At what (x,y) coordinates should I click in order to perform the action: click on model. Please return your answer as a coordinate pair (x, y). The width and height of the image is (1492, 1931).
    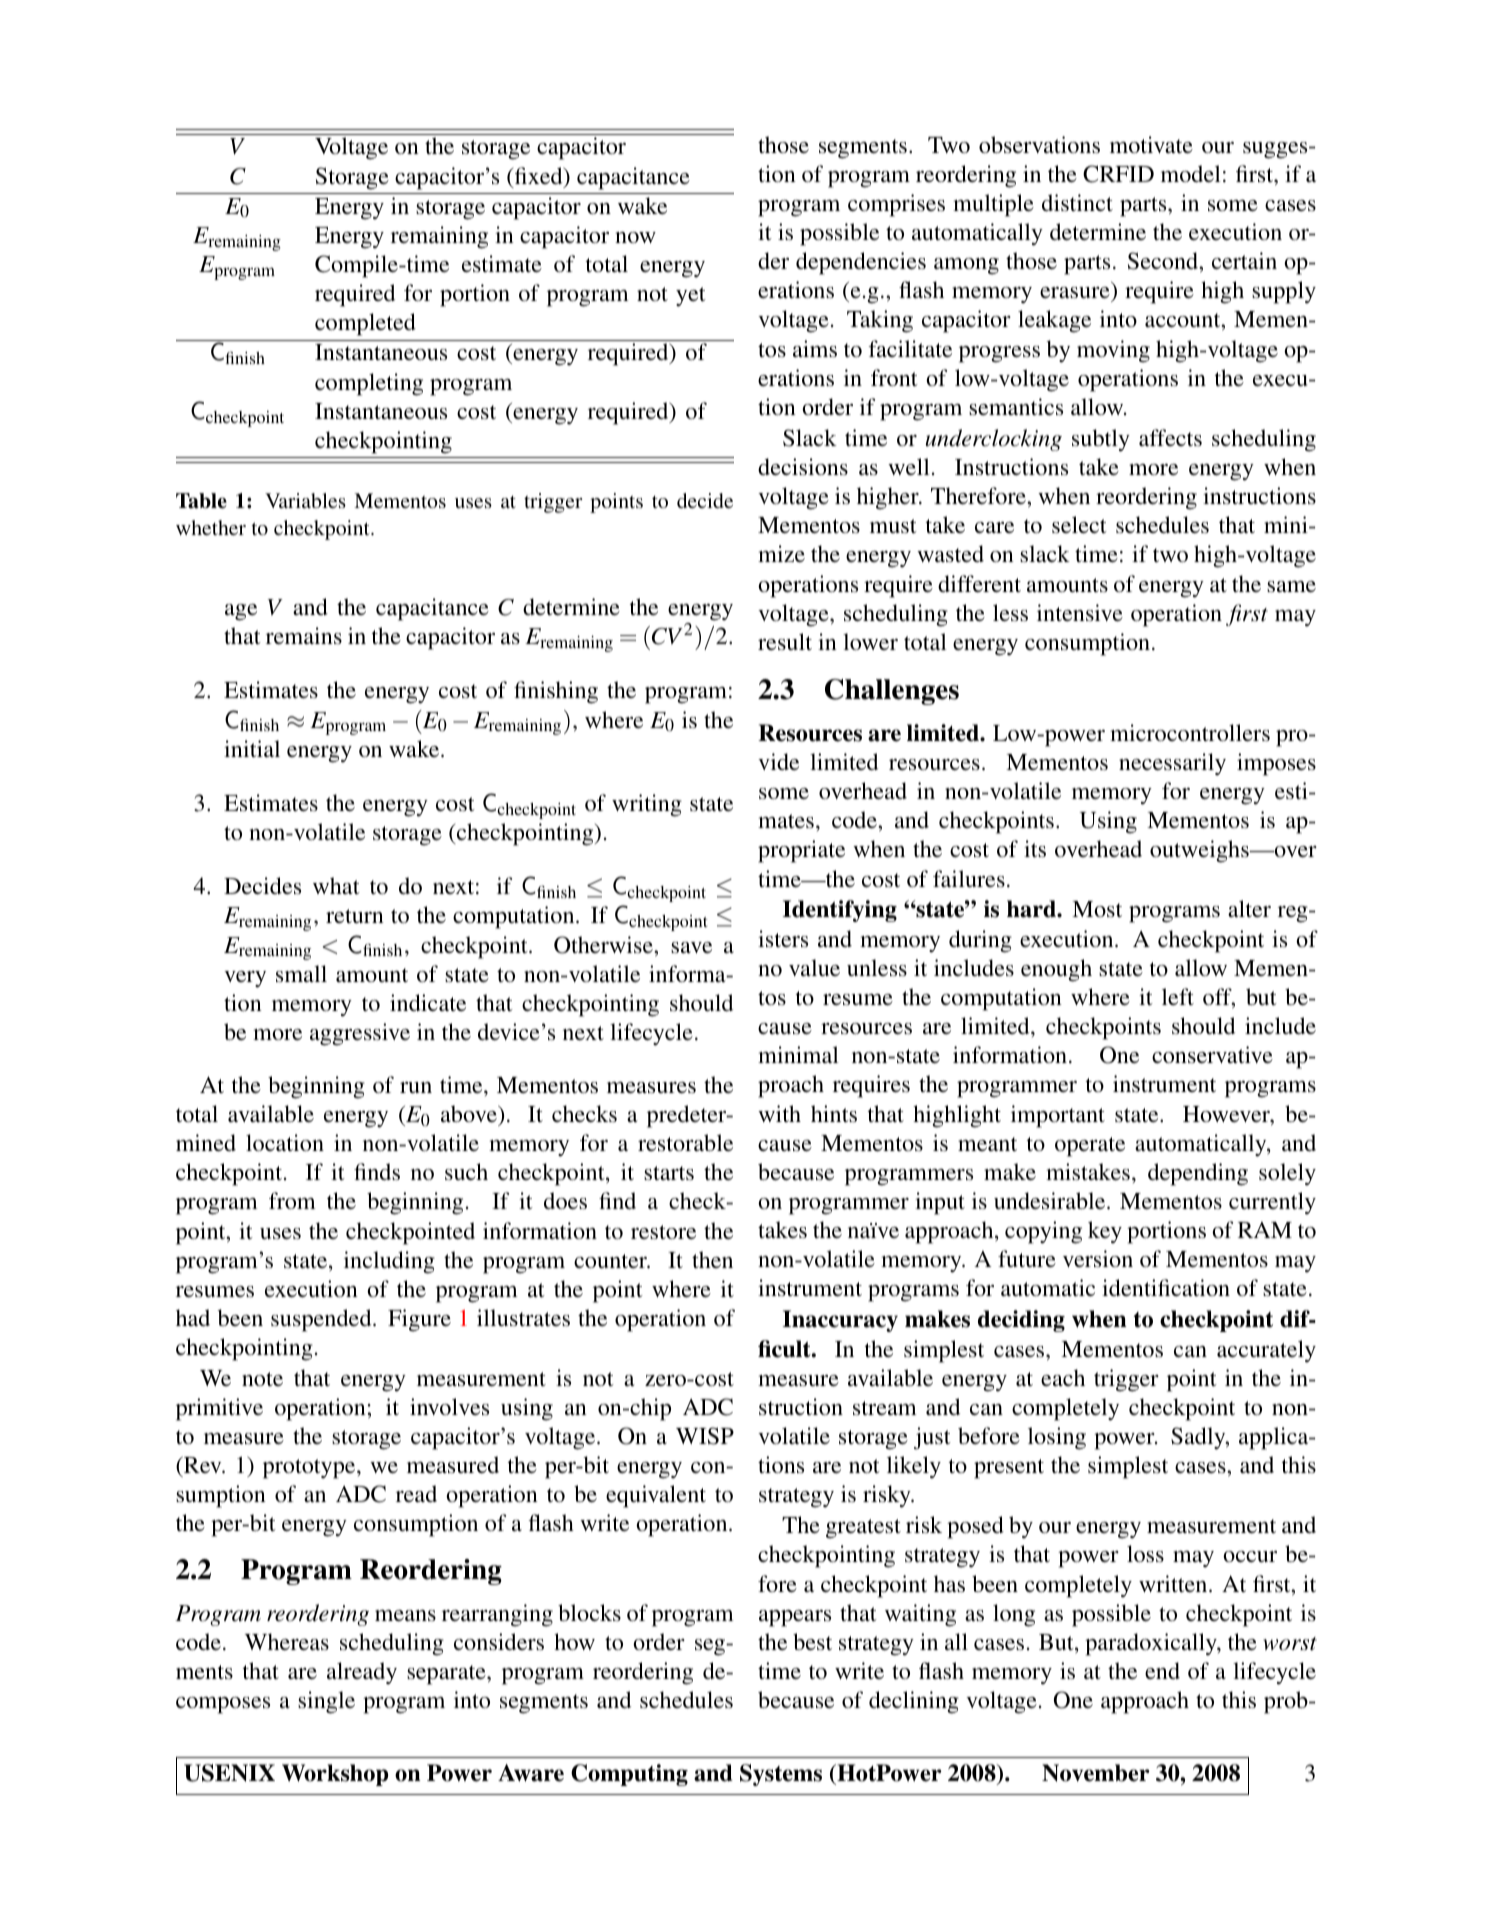
    Looking at the image, I should click on (1191, 173).
